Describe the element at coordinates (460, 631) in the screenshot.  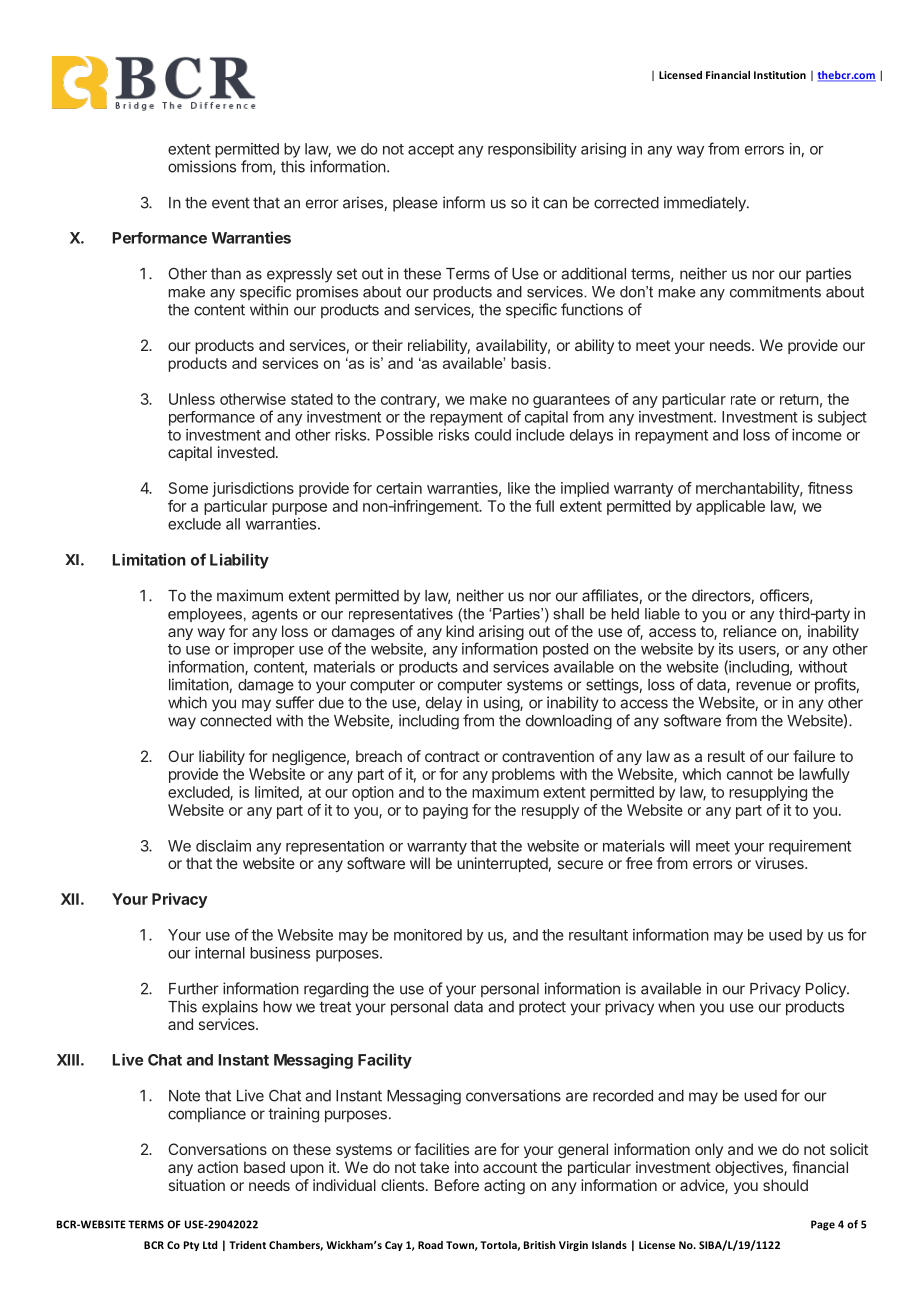
I see `kind` at that location.
